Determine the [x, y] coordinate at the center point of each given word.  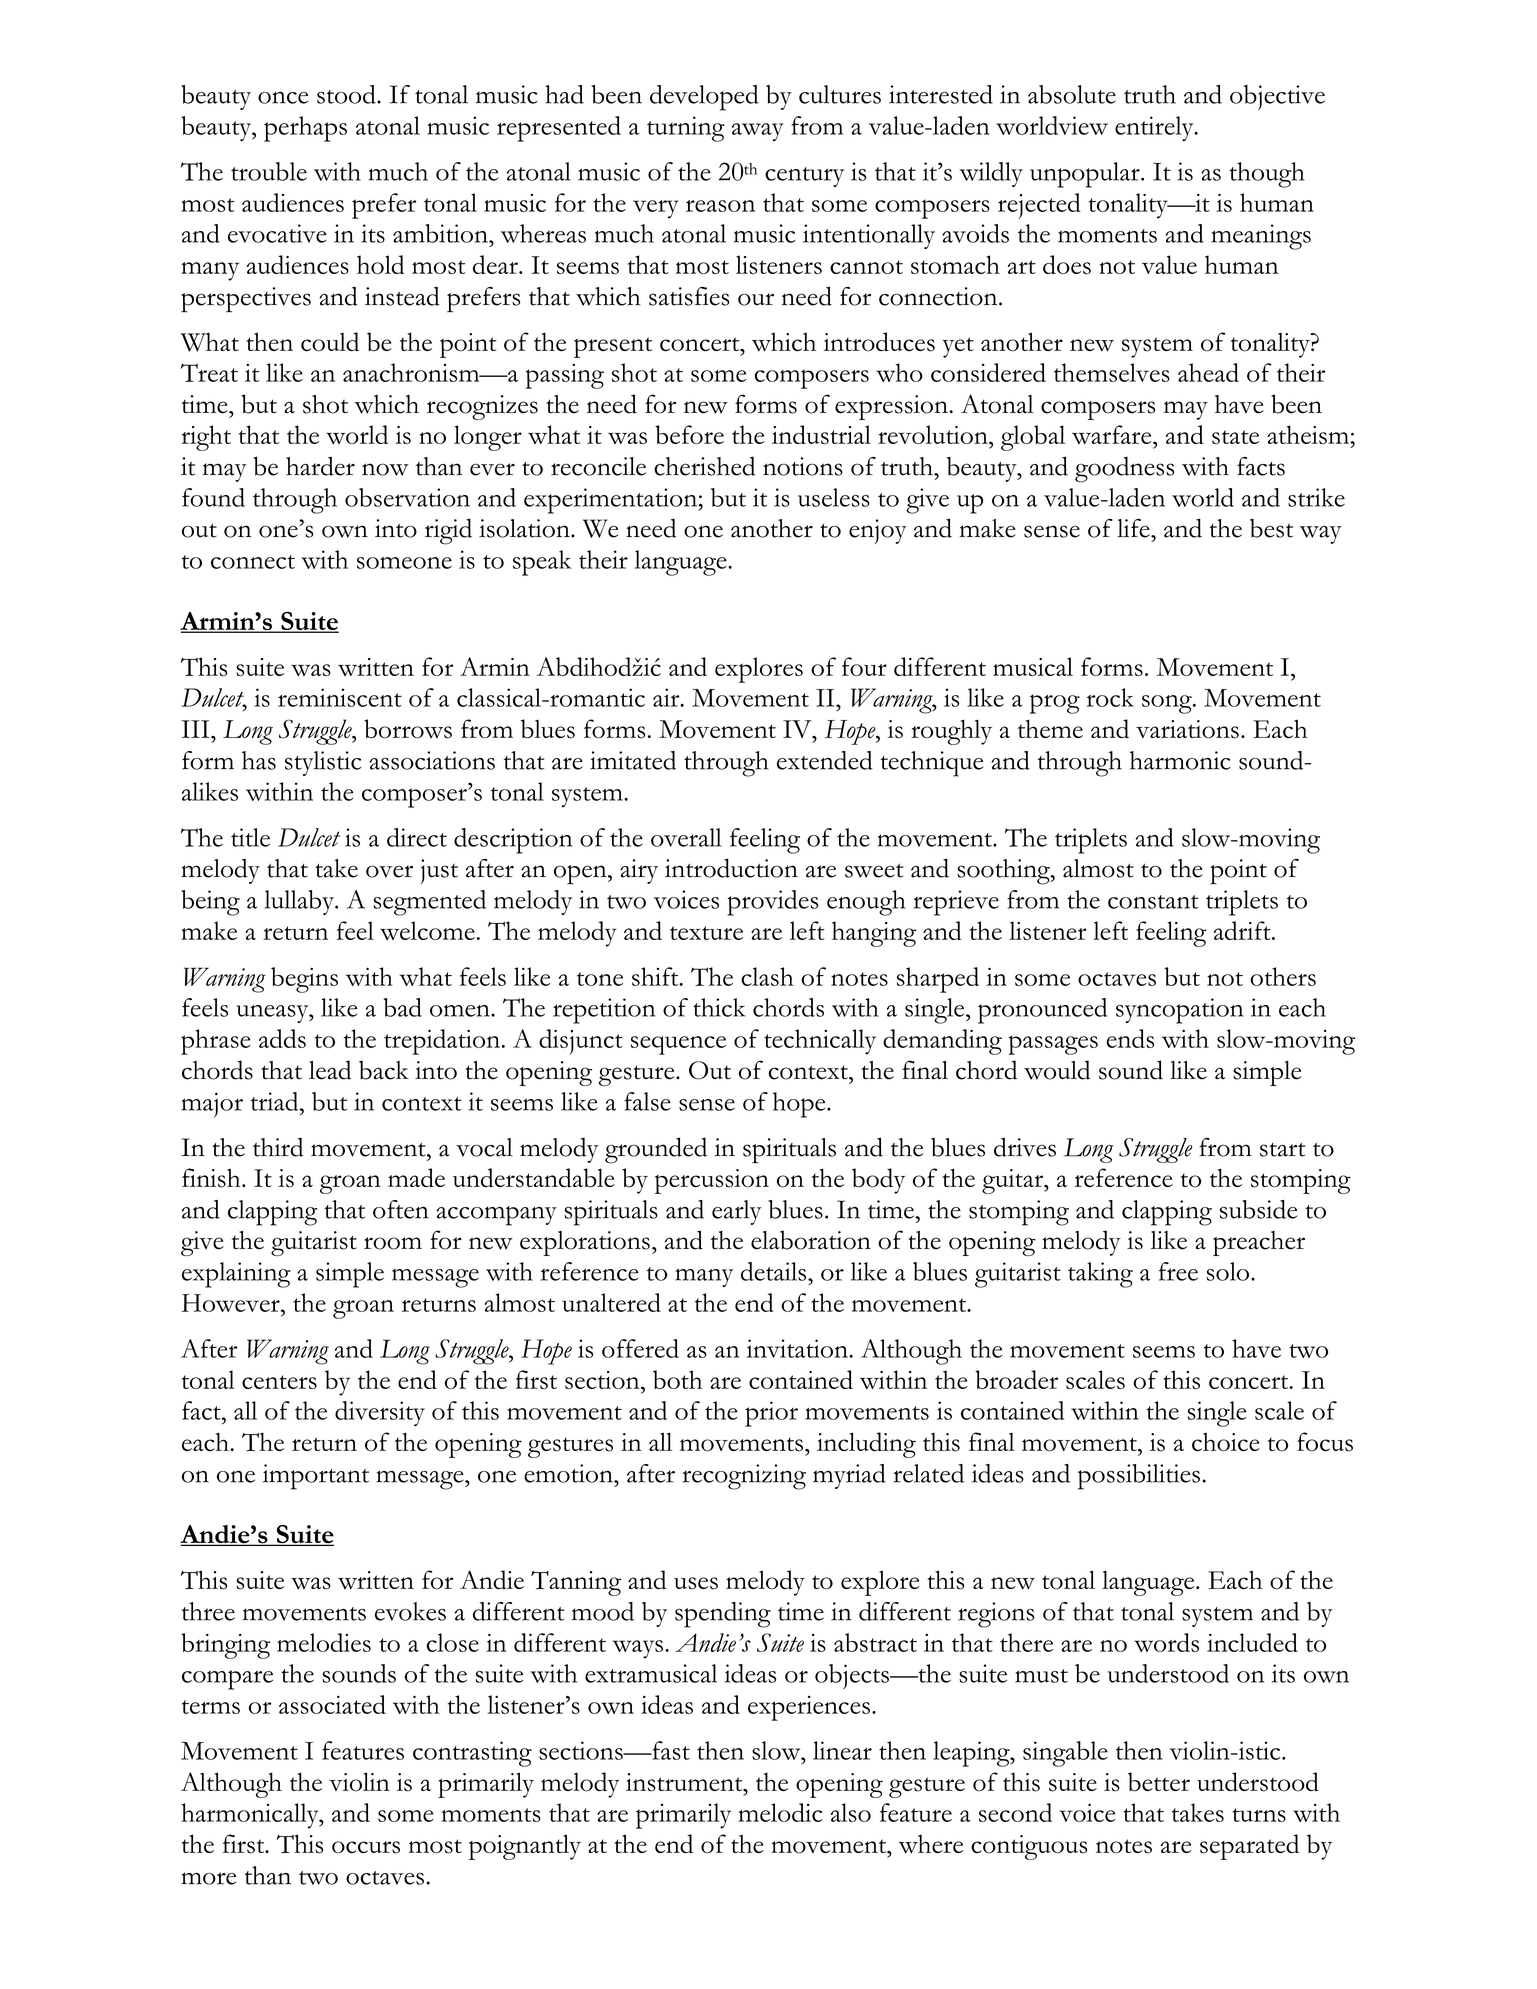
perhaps [305, 129]
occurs [366, 1847]
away [757, 132]
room [393, 1243]
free [1178, 1271]
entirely [1155, 128]
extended [825, 760]
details [775, 1271]
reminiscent [340, 697]
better [1159, 1782]
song [1168, 704]
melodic [780, 1812]
